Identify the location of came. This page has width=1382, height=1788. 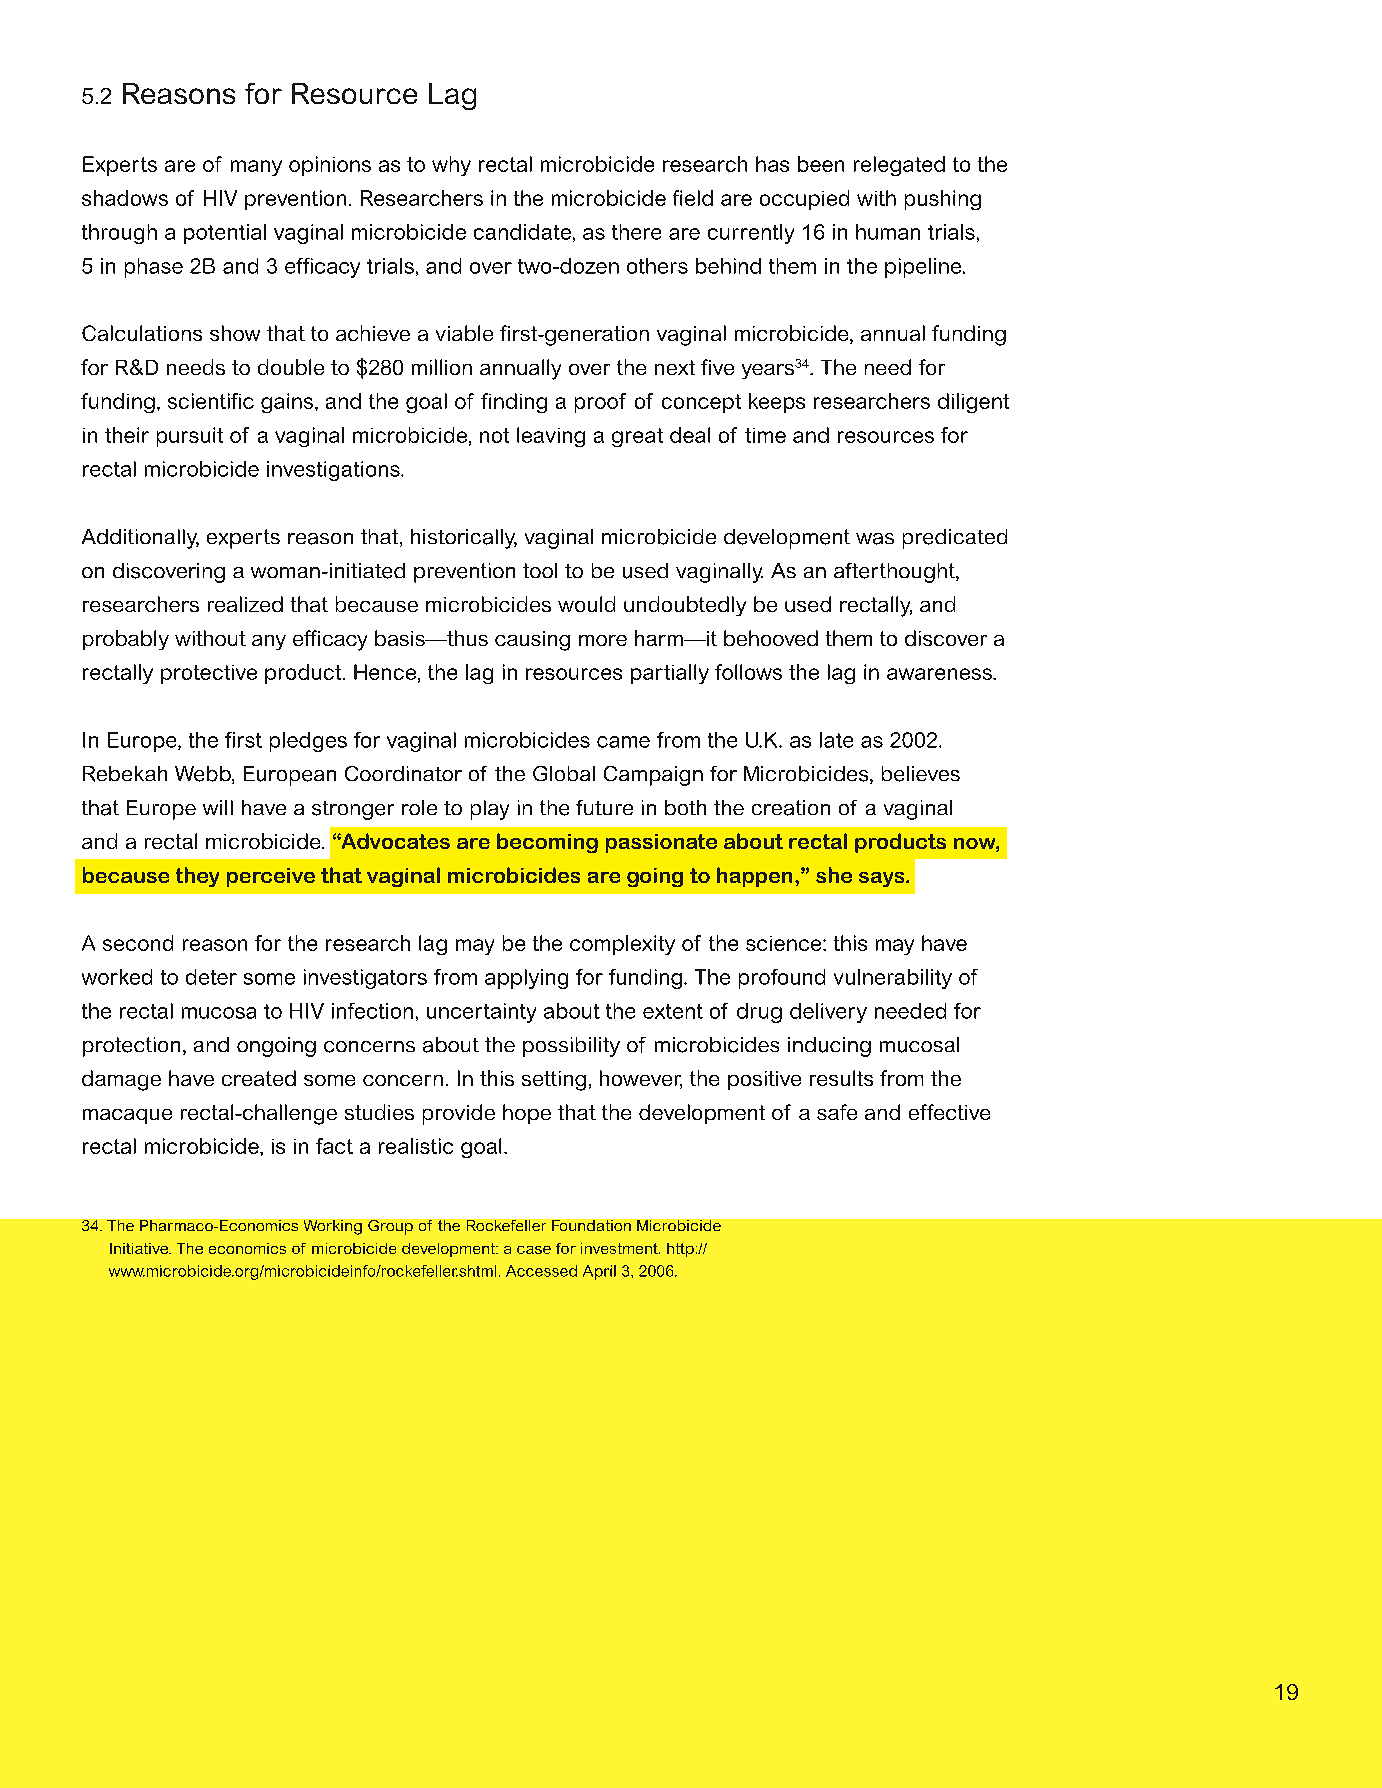
(623, 742).
